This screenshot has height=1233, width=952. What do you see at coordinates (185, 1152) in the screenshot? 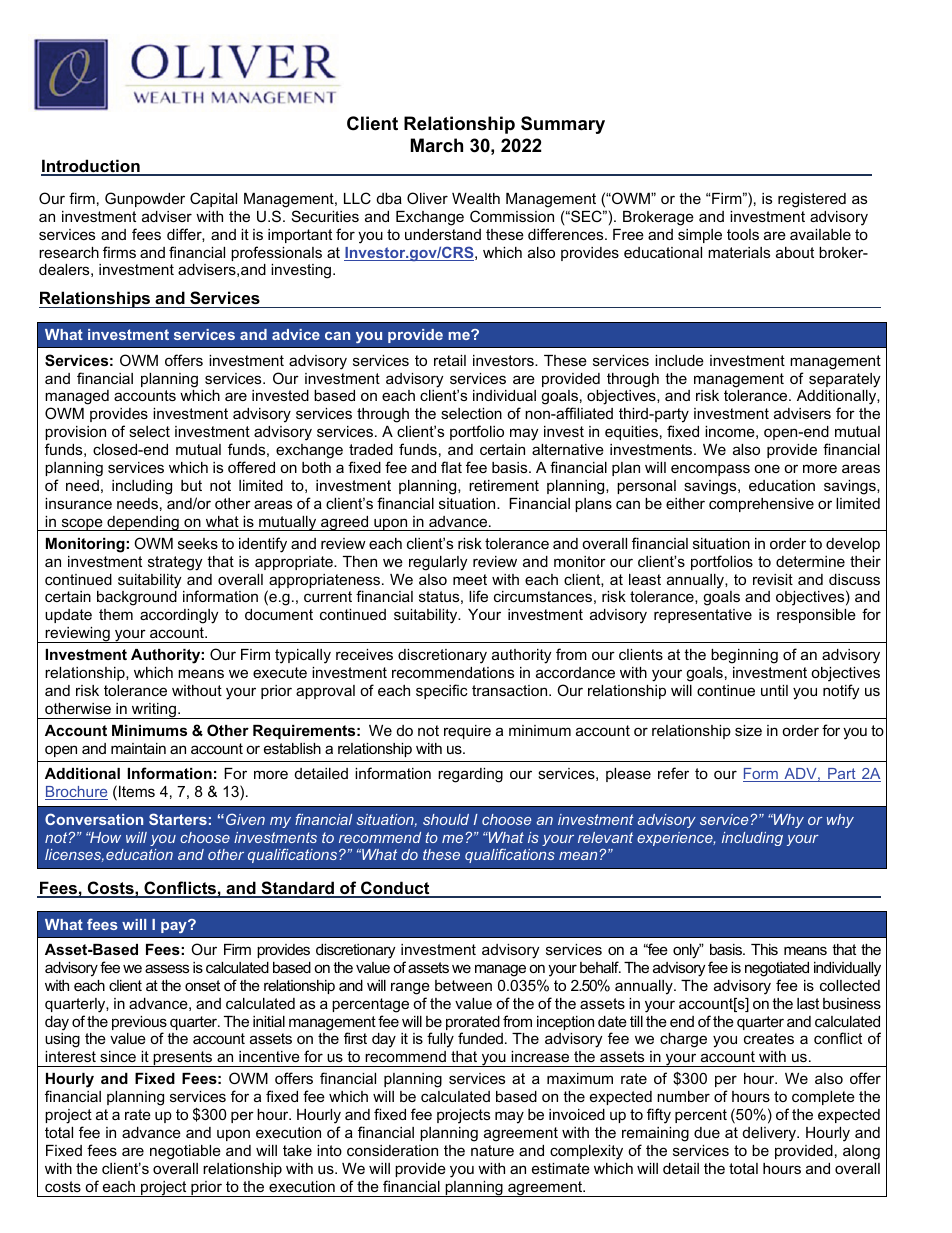
I see `negotiable` at bounding box center [185, 1152].
